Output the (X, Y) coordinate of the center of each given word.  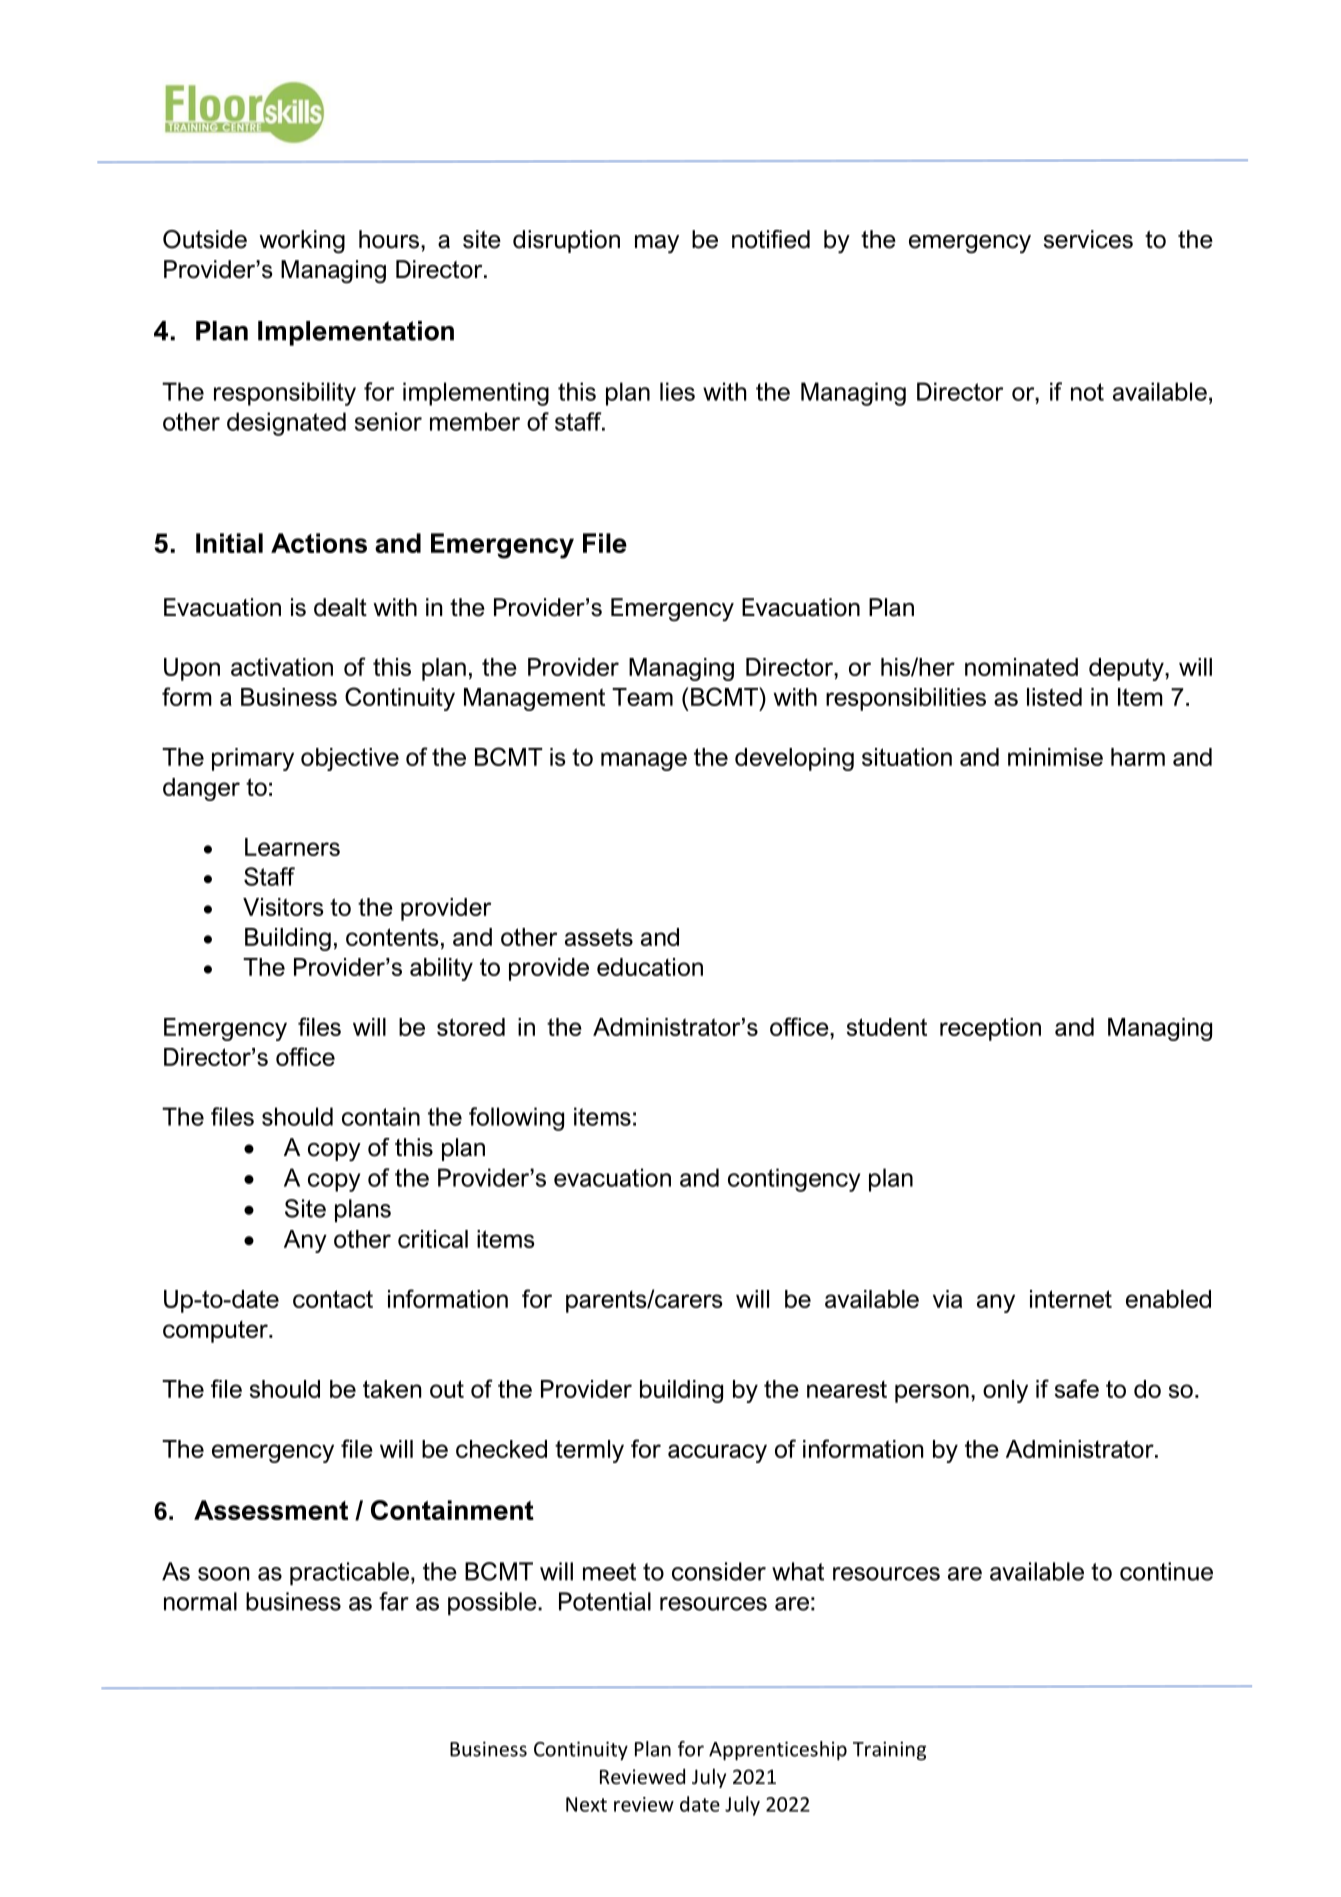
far (394, 1601)
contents (392, 937)
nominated (1021, 667)
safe (1077, 1388)
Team (642, 697)
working (302, 242)
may (657, 244)
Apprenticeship (778, 1751)
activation (282, 667)
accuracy (717, 1453)
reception (990, 1029)
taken (392, 1389)
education (650, 967)
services (1088, 239)
